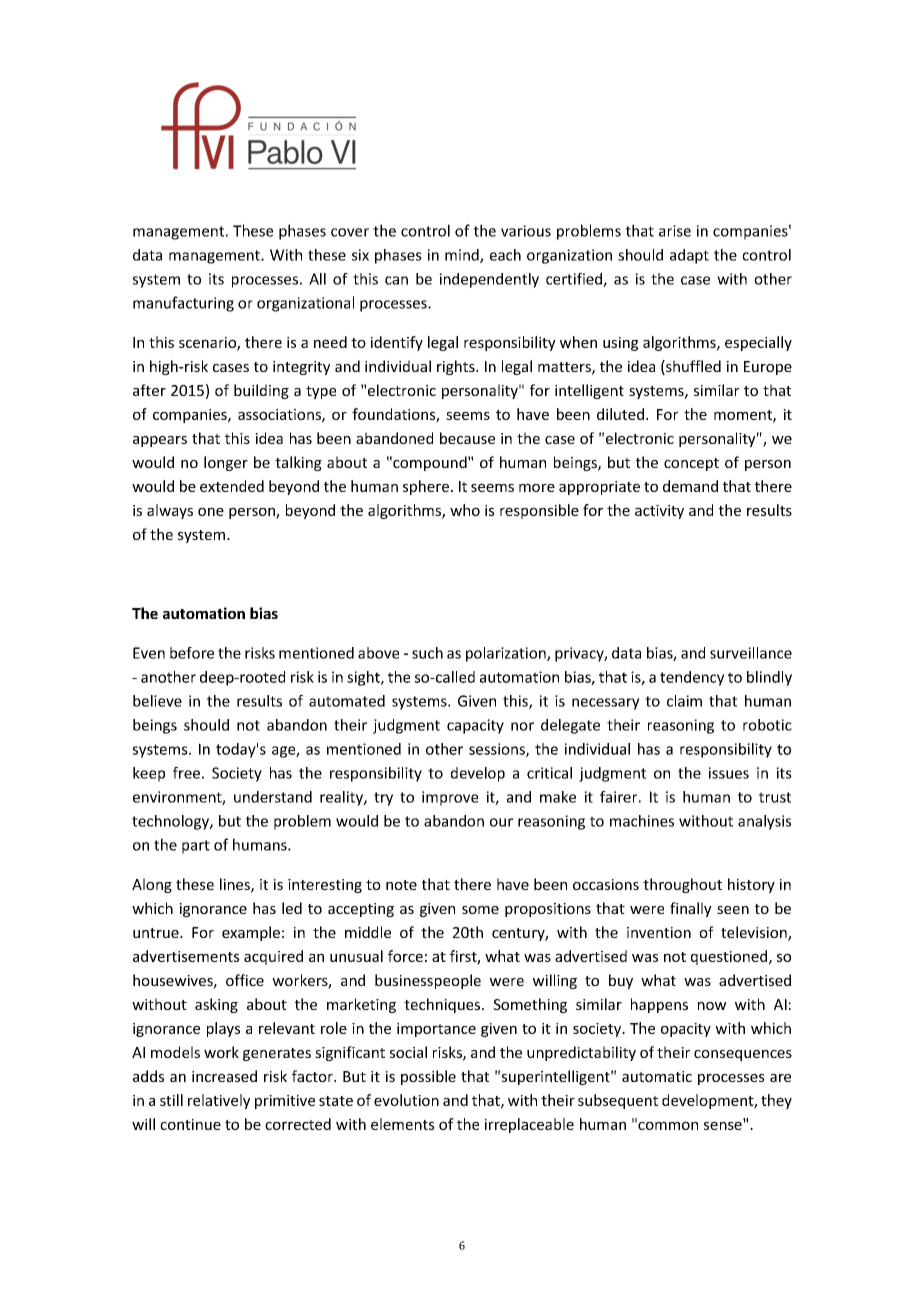 This screenshot has width=924, height=1308. What do you see at coordinates (219, 1101) in the screenshot?
I see `relatively` at bounding box center [219, 1101].
